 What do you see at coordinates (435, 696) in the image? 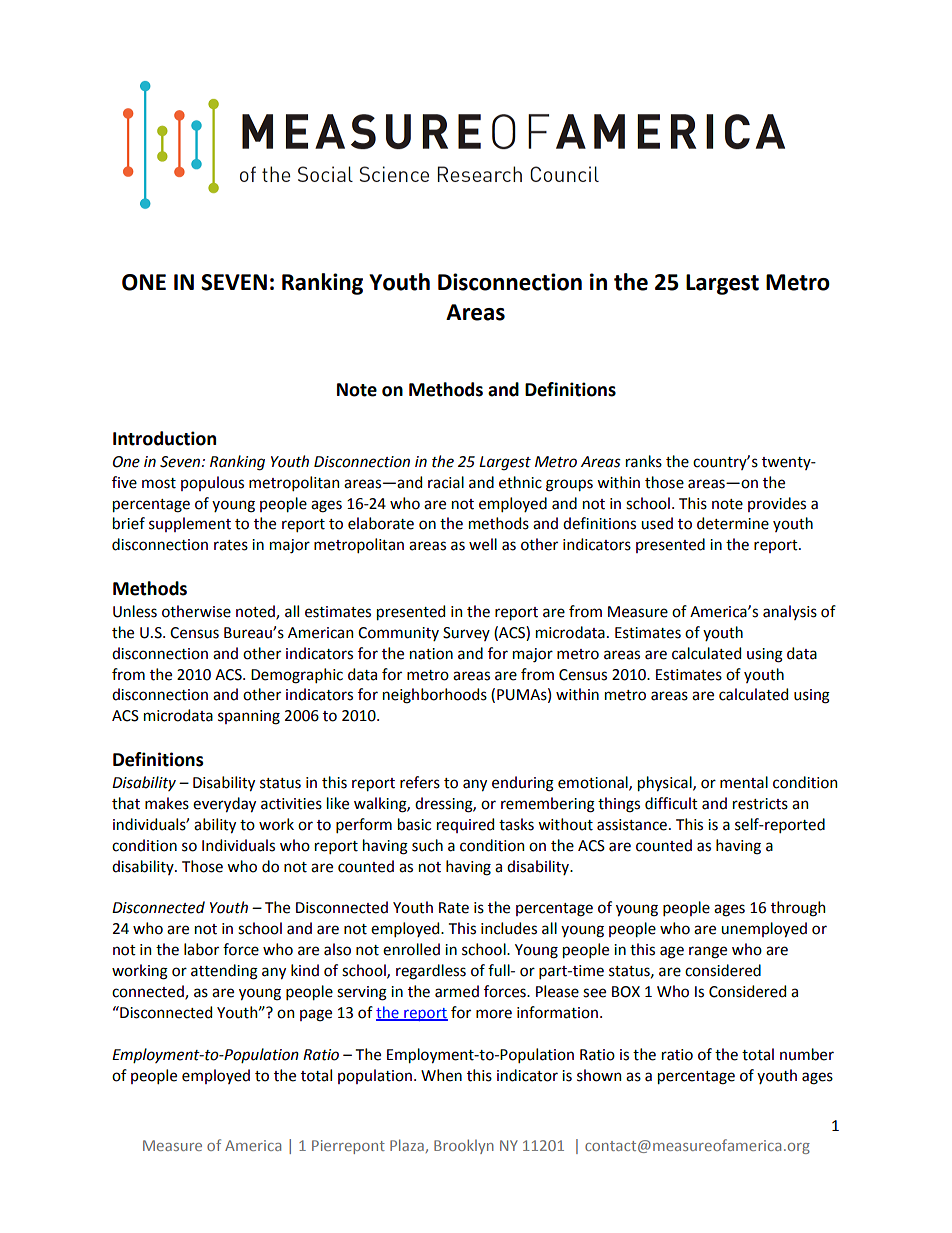
I see `neighborhoods` at bounding box center [435, 696].
